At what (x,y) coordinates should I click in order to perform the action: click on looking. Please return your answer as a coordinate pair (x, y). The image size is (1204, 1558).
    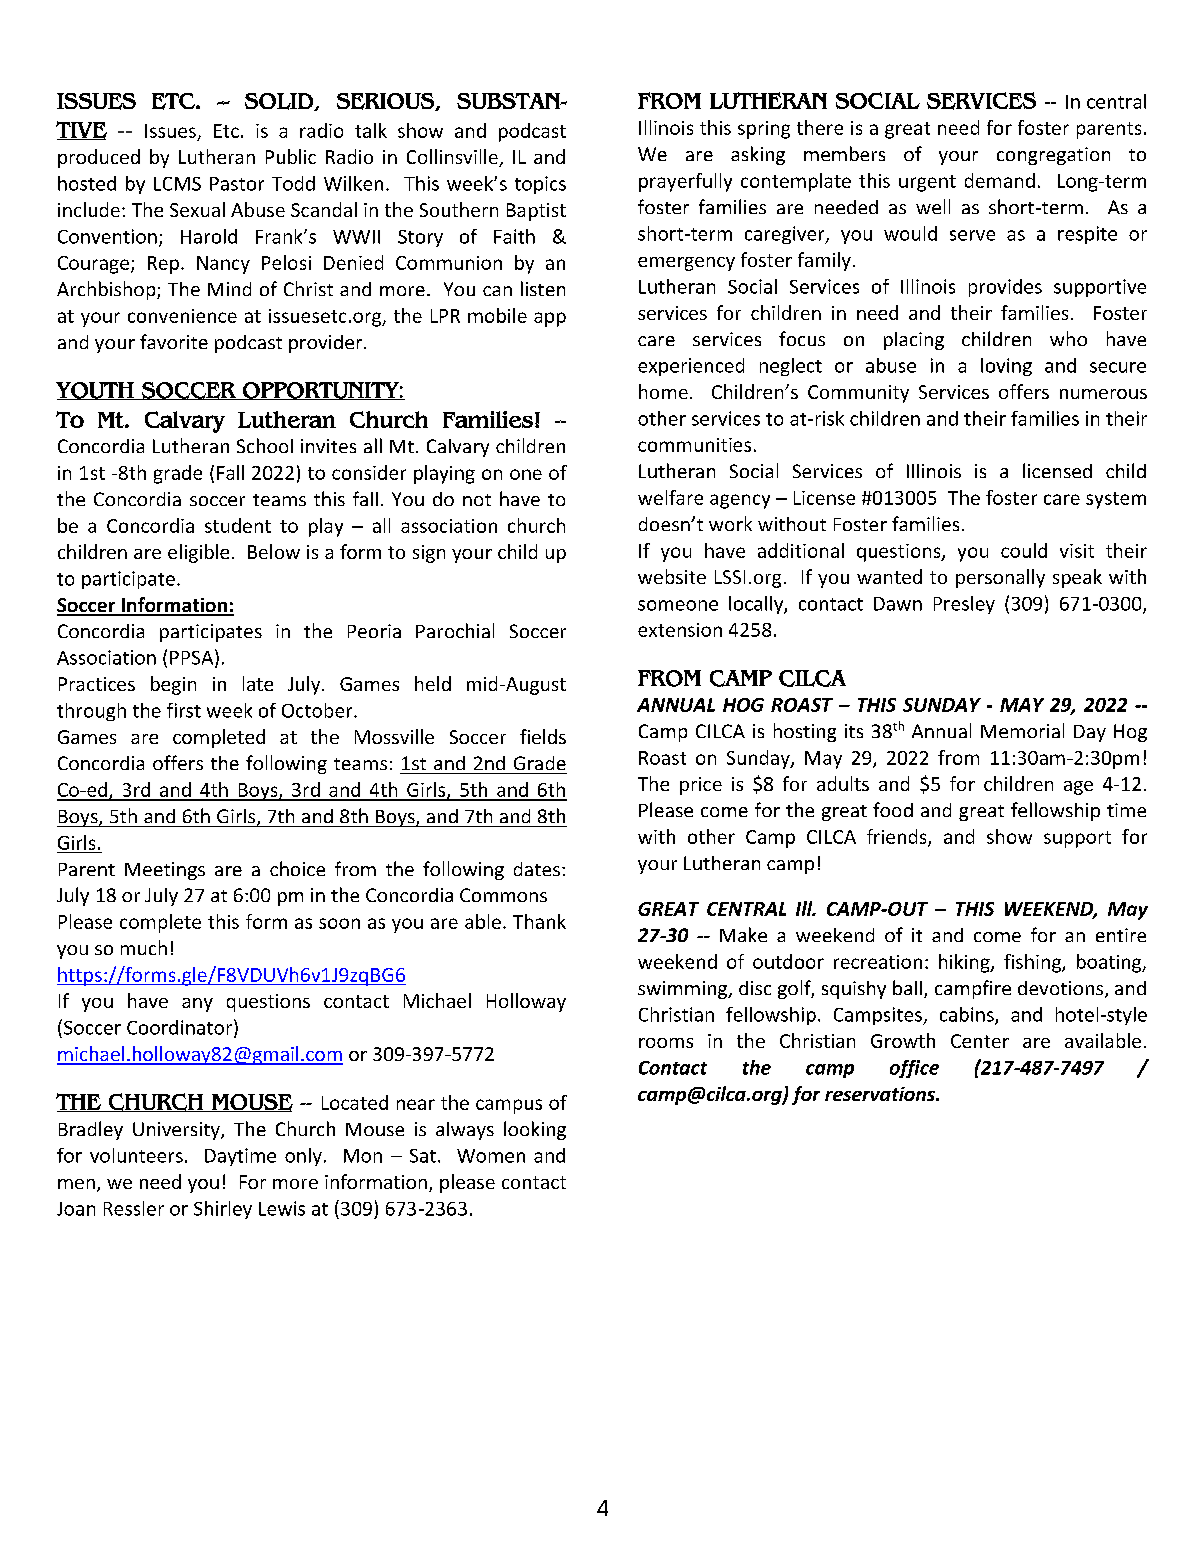
    Looking at the image, I should click on (535, 1130).
